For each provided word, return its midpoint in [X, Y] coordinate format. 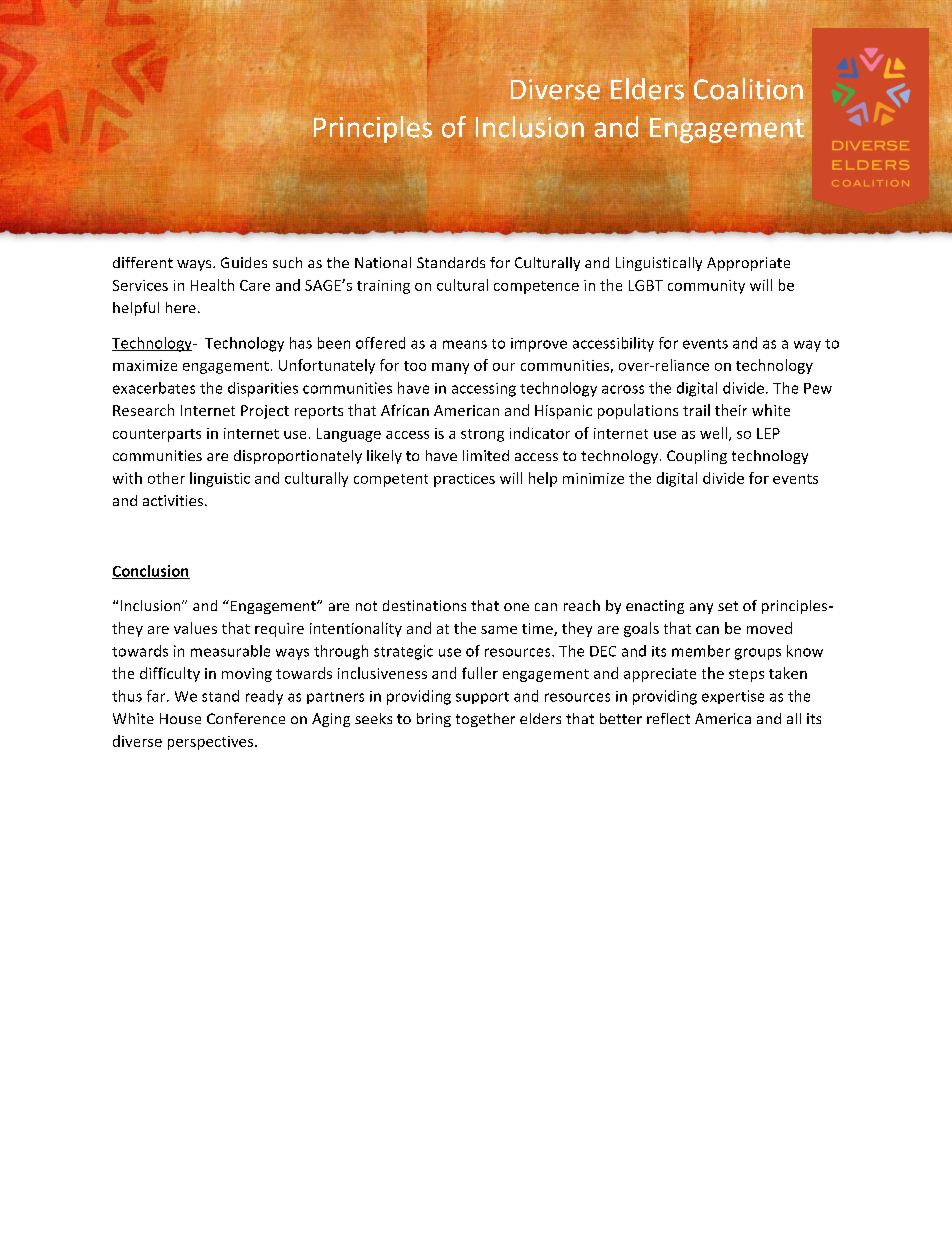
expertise [733, 697]
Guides [244, 262]
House [180, 718]
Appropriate [748, 264]
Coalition [748, 89]
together [485, 720]
